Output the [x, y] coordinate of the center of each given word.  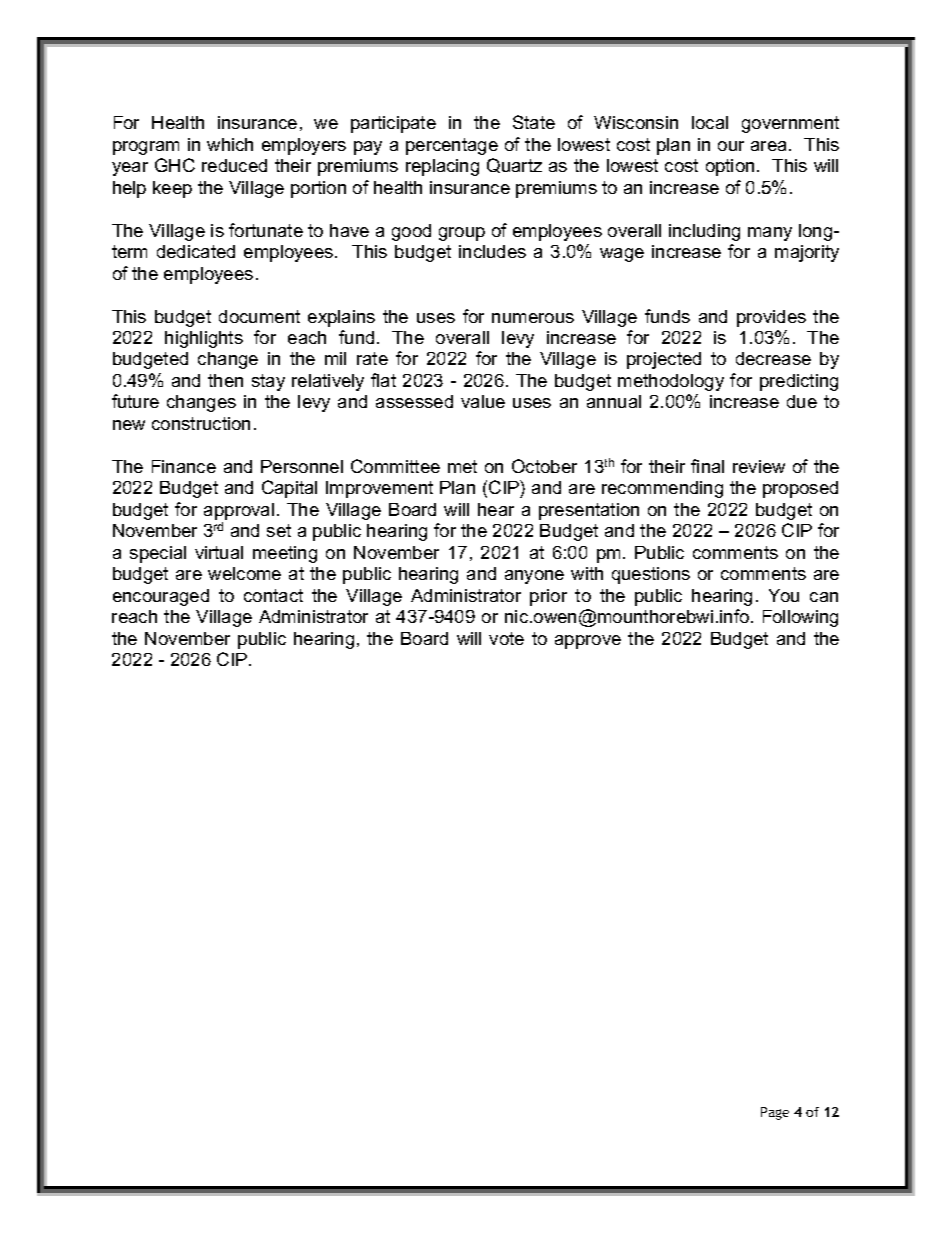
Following [800, 618]
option [730, 167]
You [784, 595]
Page [775, 1113]
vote [506, 638]
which [230, 144]
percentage [452, 146]
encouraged [161, 597]
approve [588, 642]
